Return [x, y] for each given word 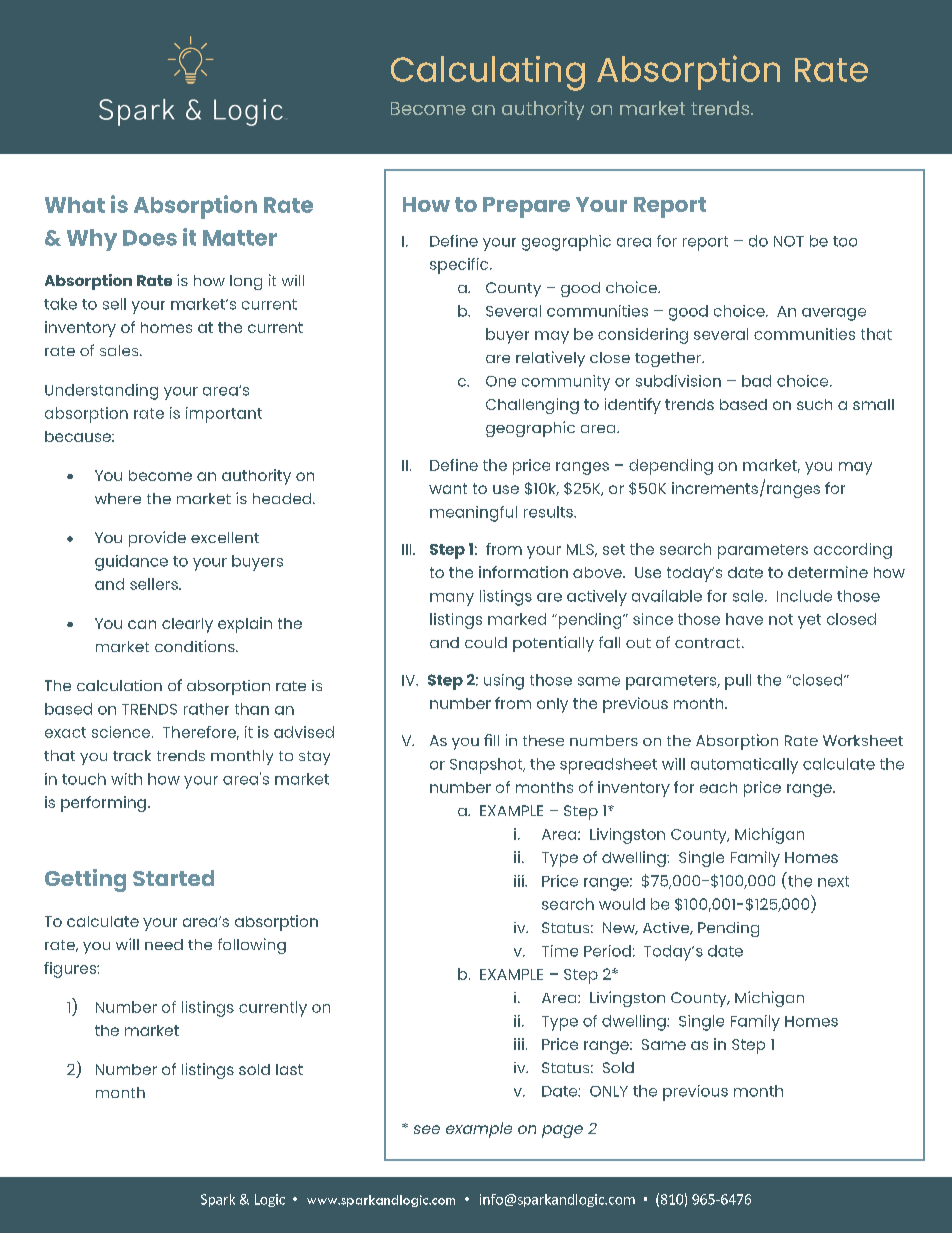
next [833, 881]
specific [460, 266]
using [504, 682]
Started [173, 878]
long [246, 282]
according [853, 551]
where [118, 498]
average [834, 314]
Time [560, 951]
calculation [119, 685]
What [75, 205]
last [289, 1069]
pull [738, 682]
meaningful [473, 514]
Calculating [488, 73]
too [845, 241]
